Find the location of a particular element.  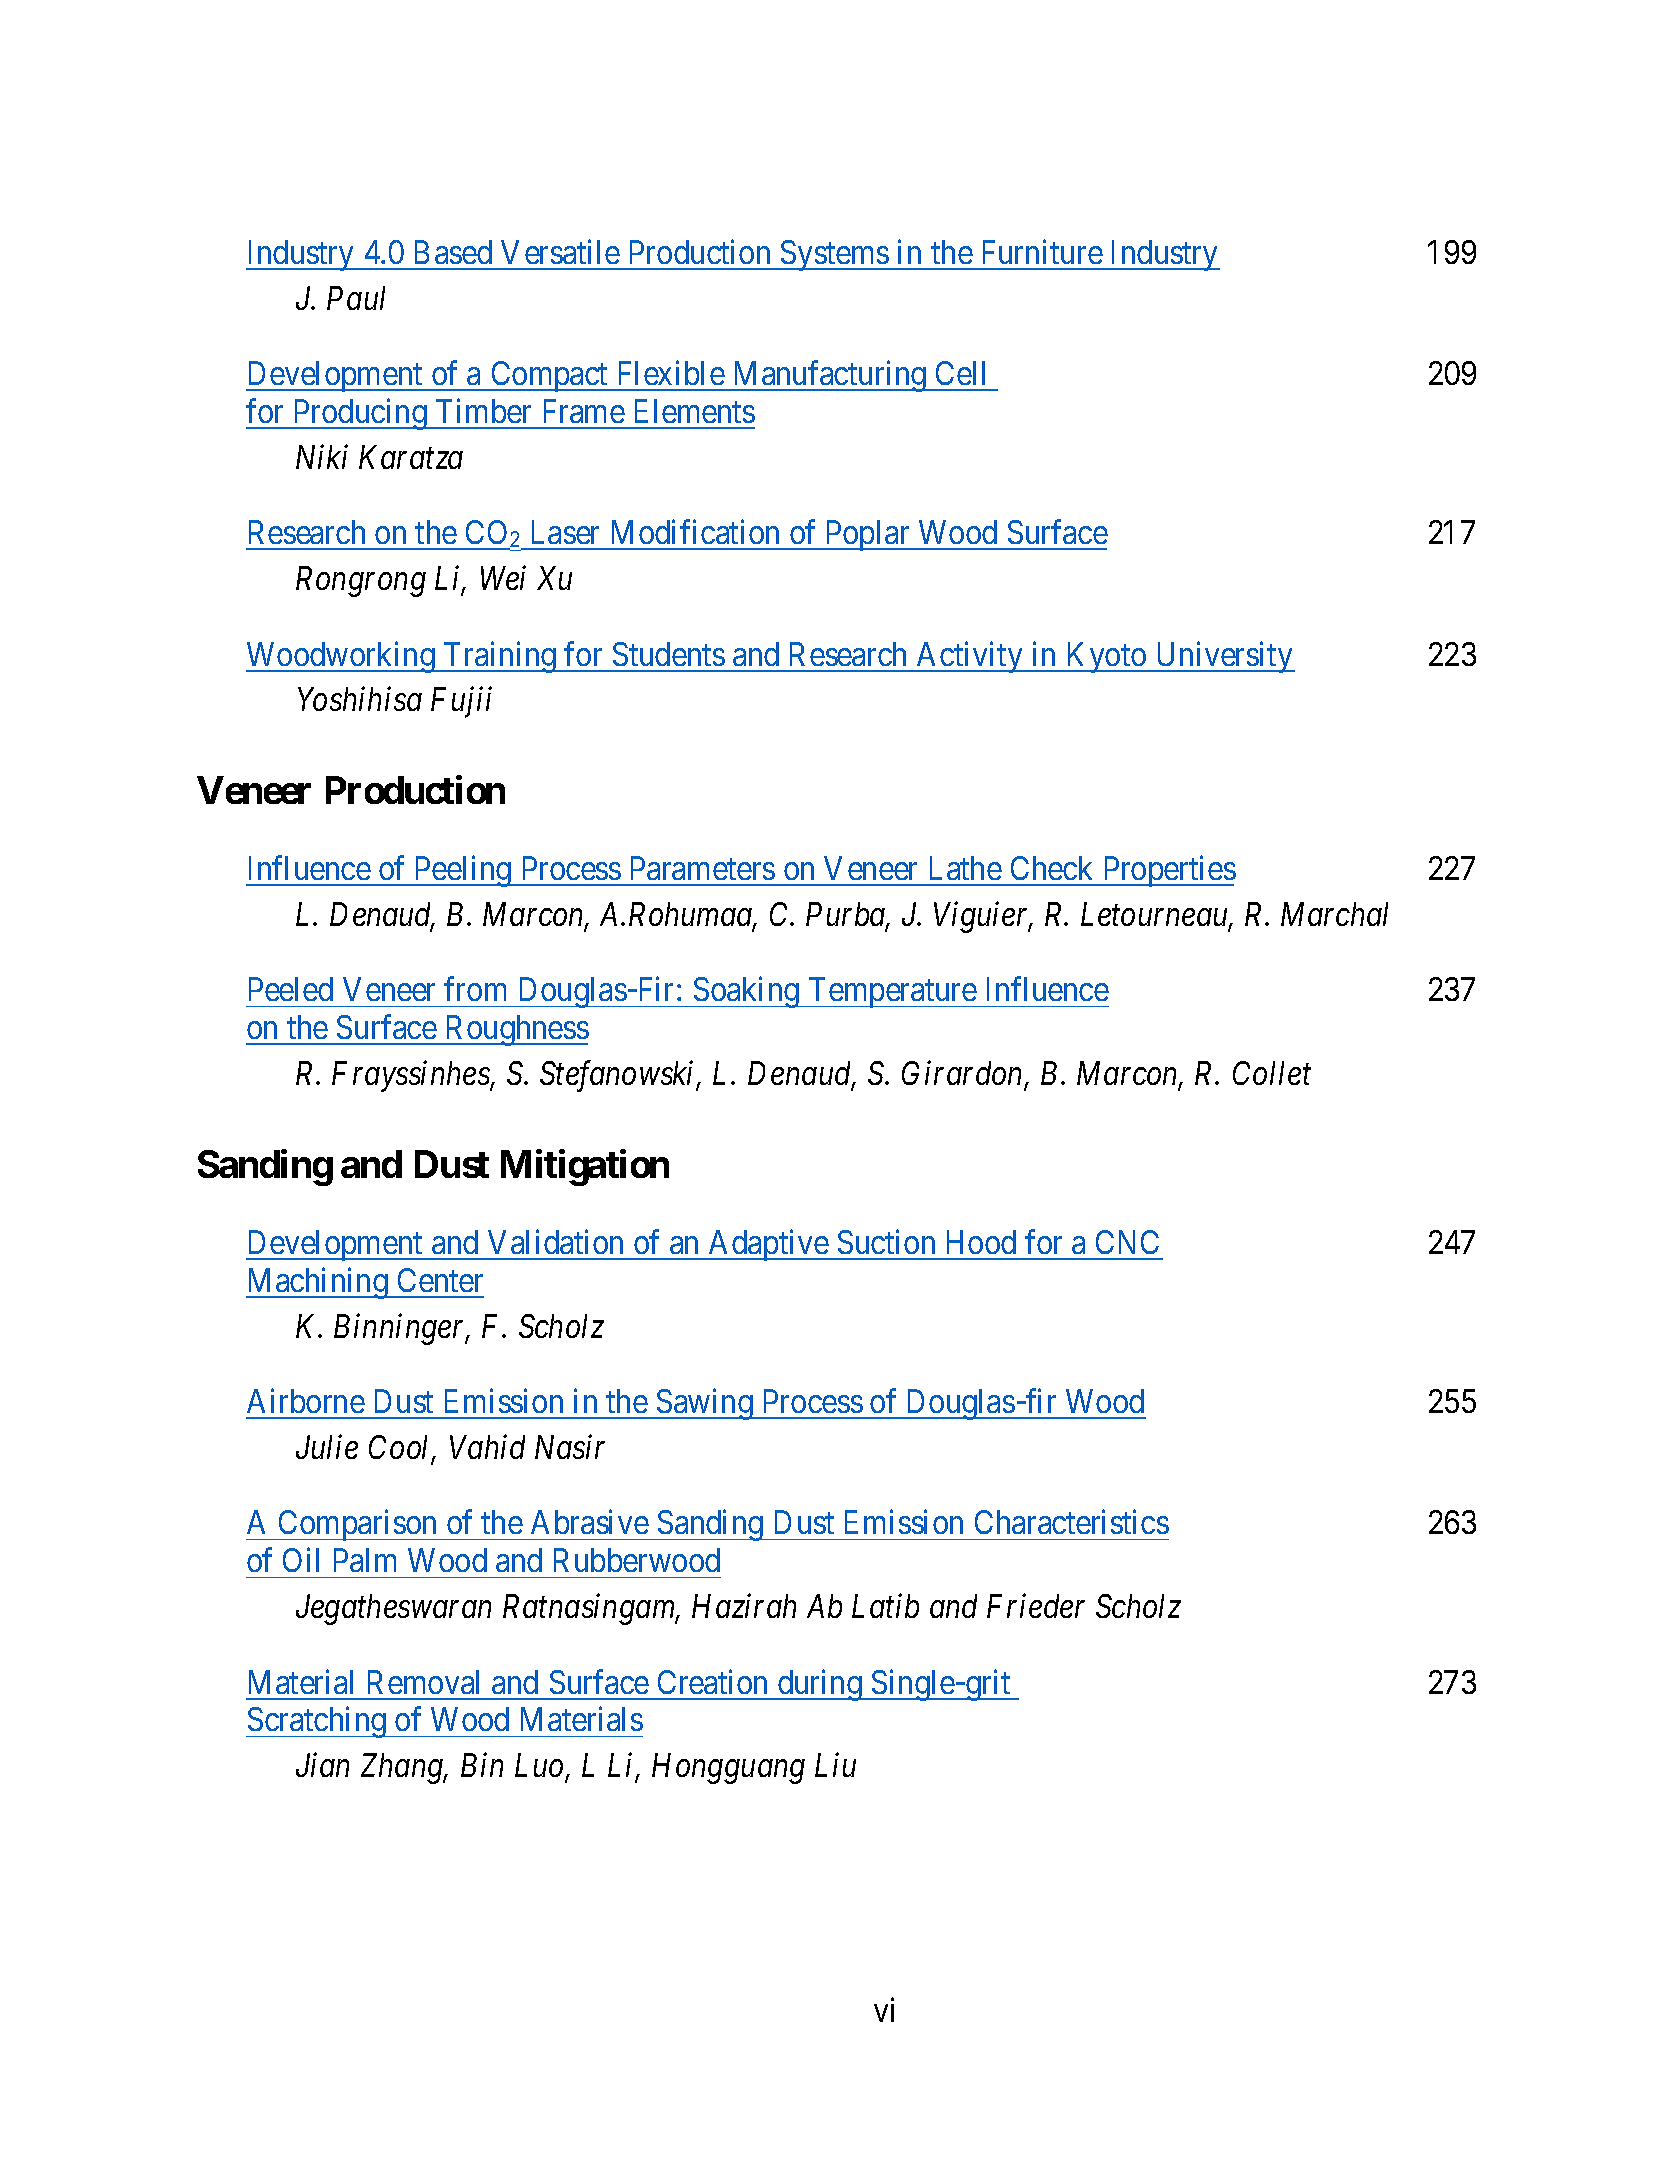

Julie is located at coordinates (327, 1447).
